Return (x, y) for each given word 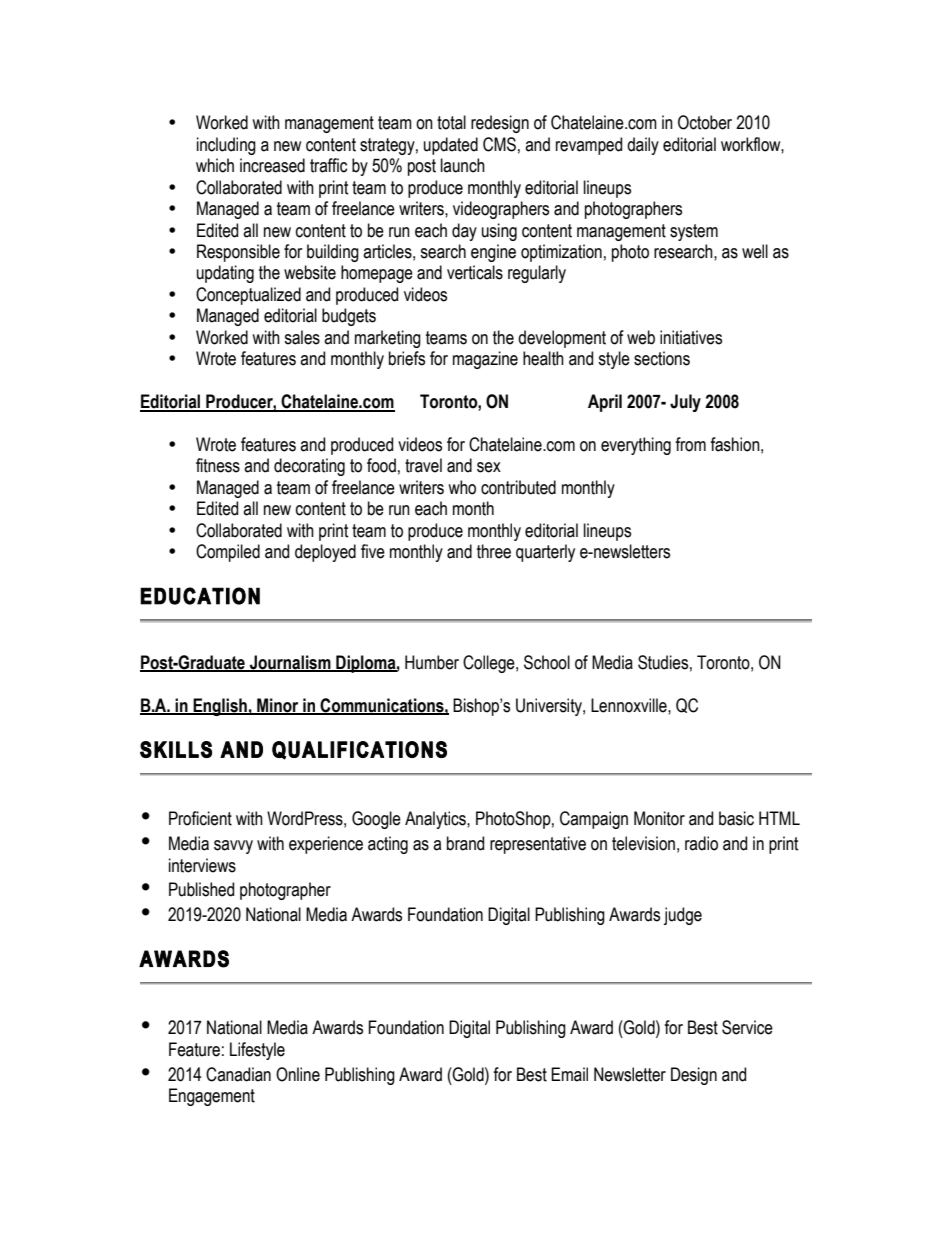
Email (569, 1074)
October (705, 122)
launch (463, 165)
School (547, 662)
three (494, 551)
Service (747, 1027)
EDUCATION (200, 596)
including (226, 146)
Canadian (238, 1074)
